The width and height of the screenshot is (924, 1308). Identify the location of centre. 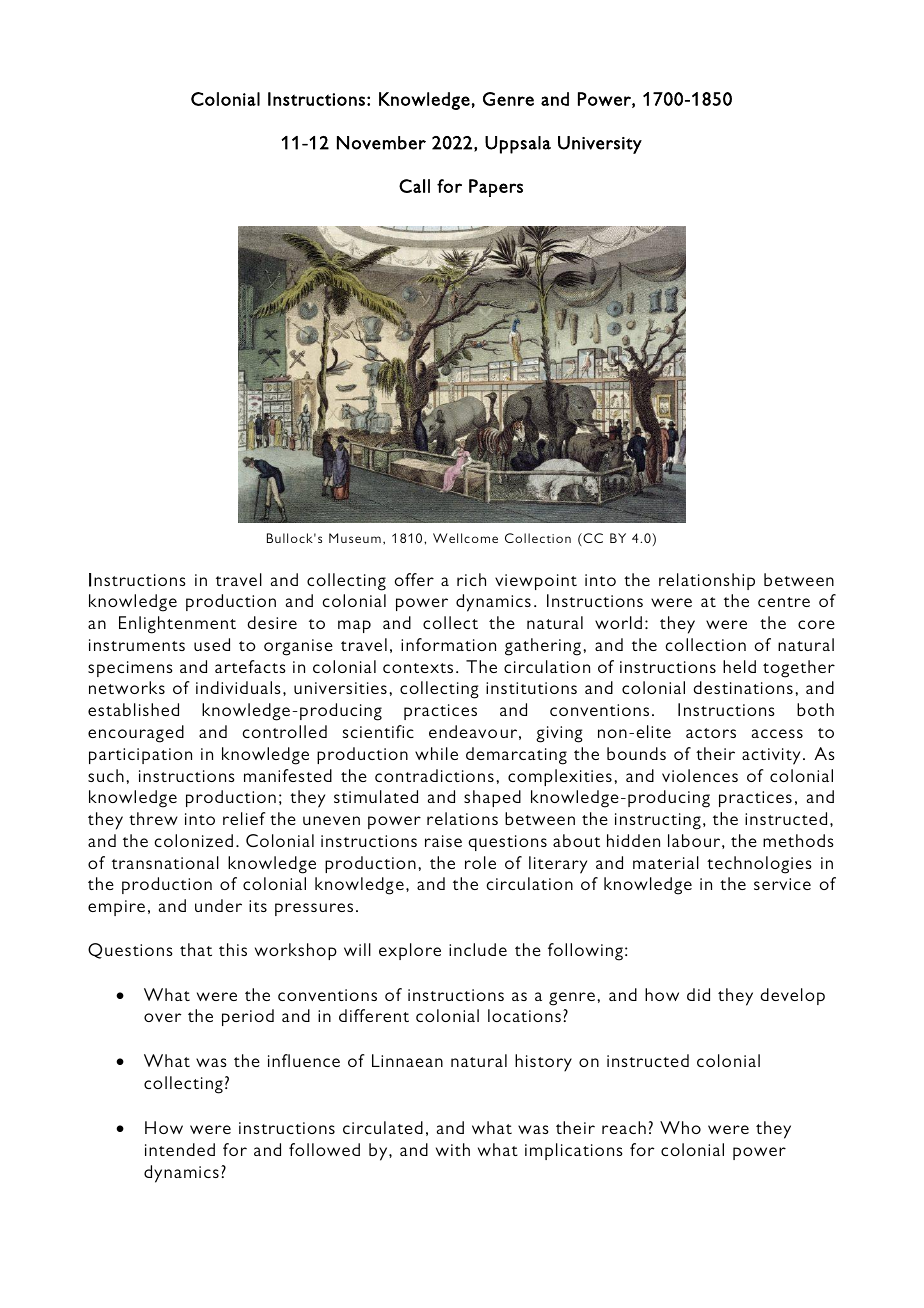
(784, 602).
